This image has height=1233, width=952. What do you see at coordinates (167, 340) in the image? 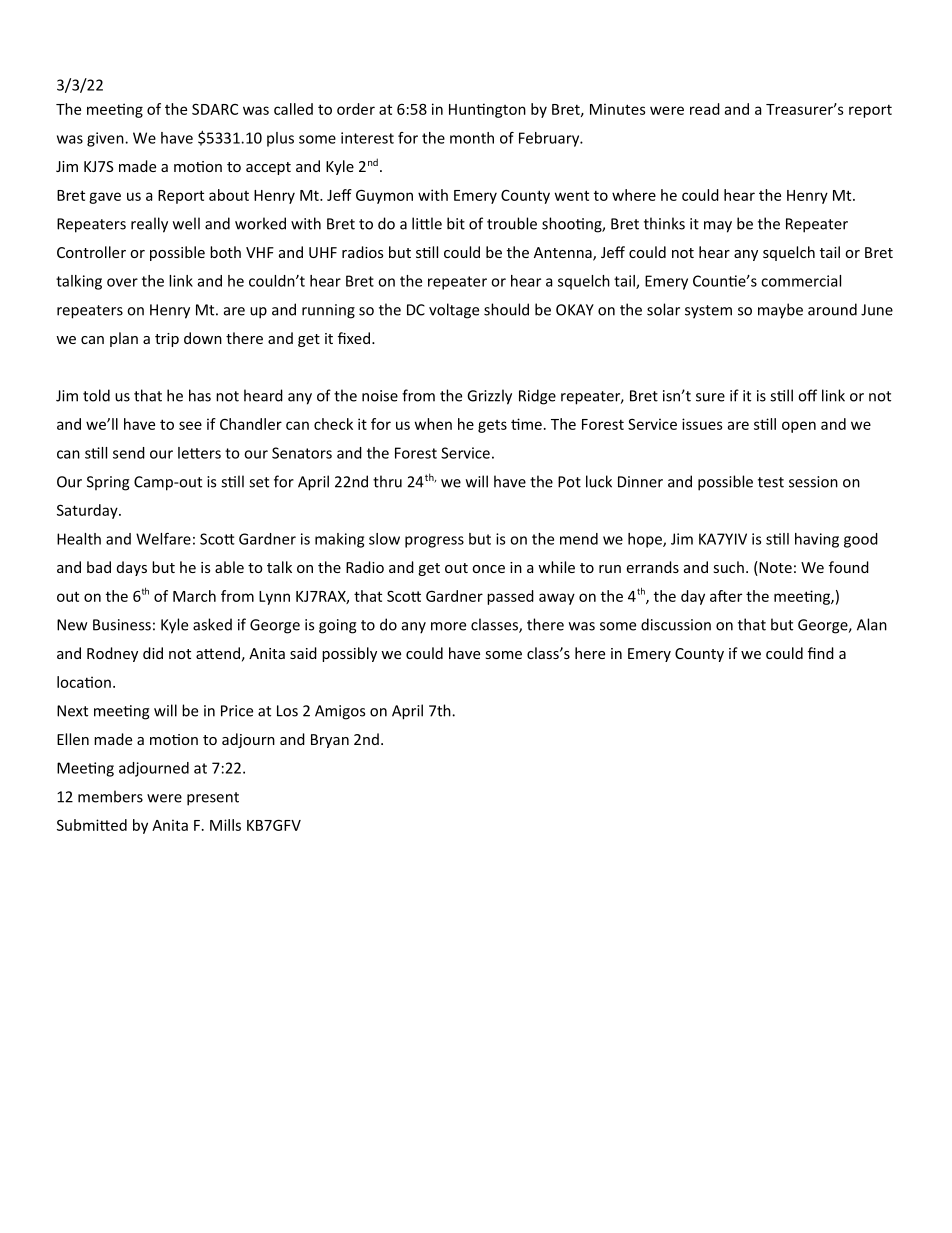
I see `trip` at bounding box center [167, 340].
